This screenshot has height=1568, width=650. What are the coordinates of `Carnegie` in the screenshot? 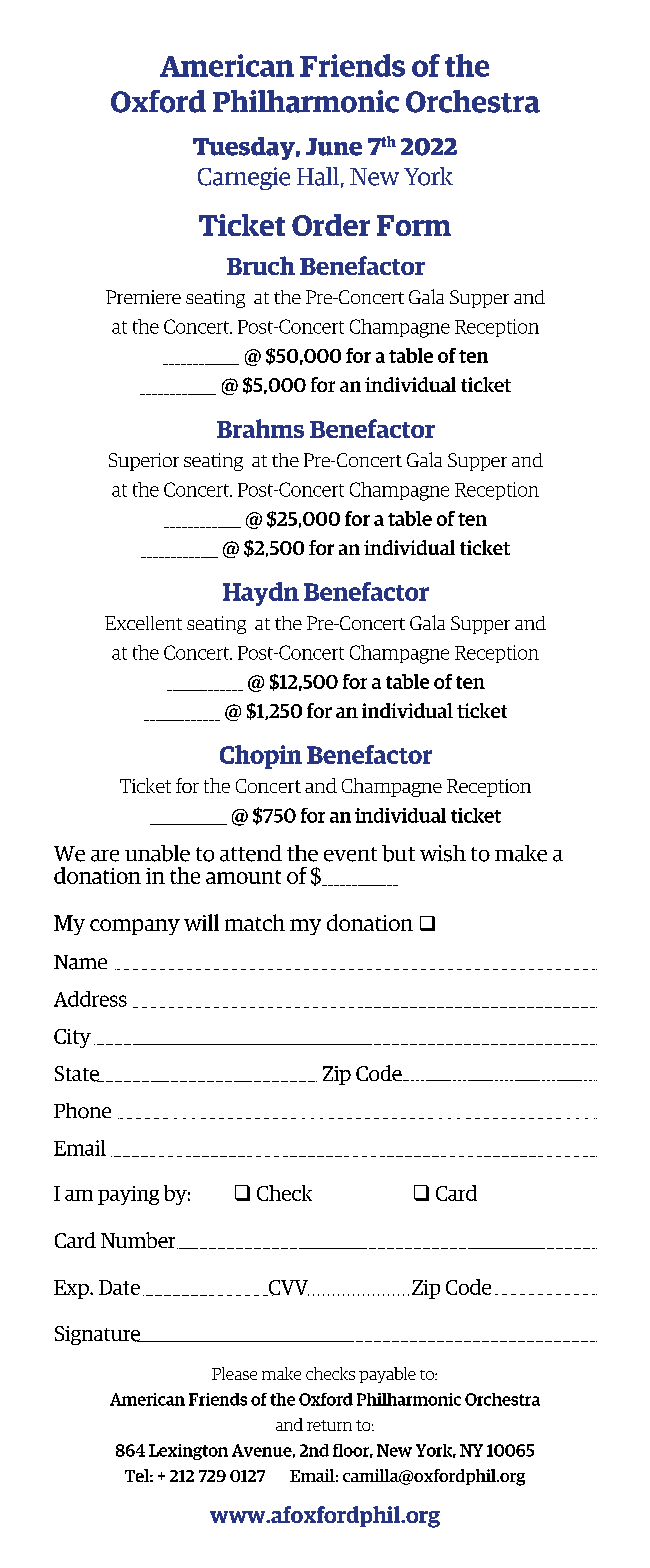 It's located at (244, 178).
